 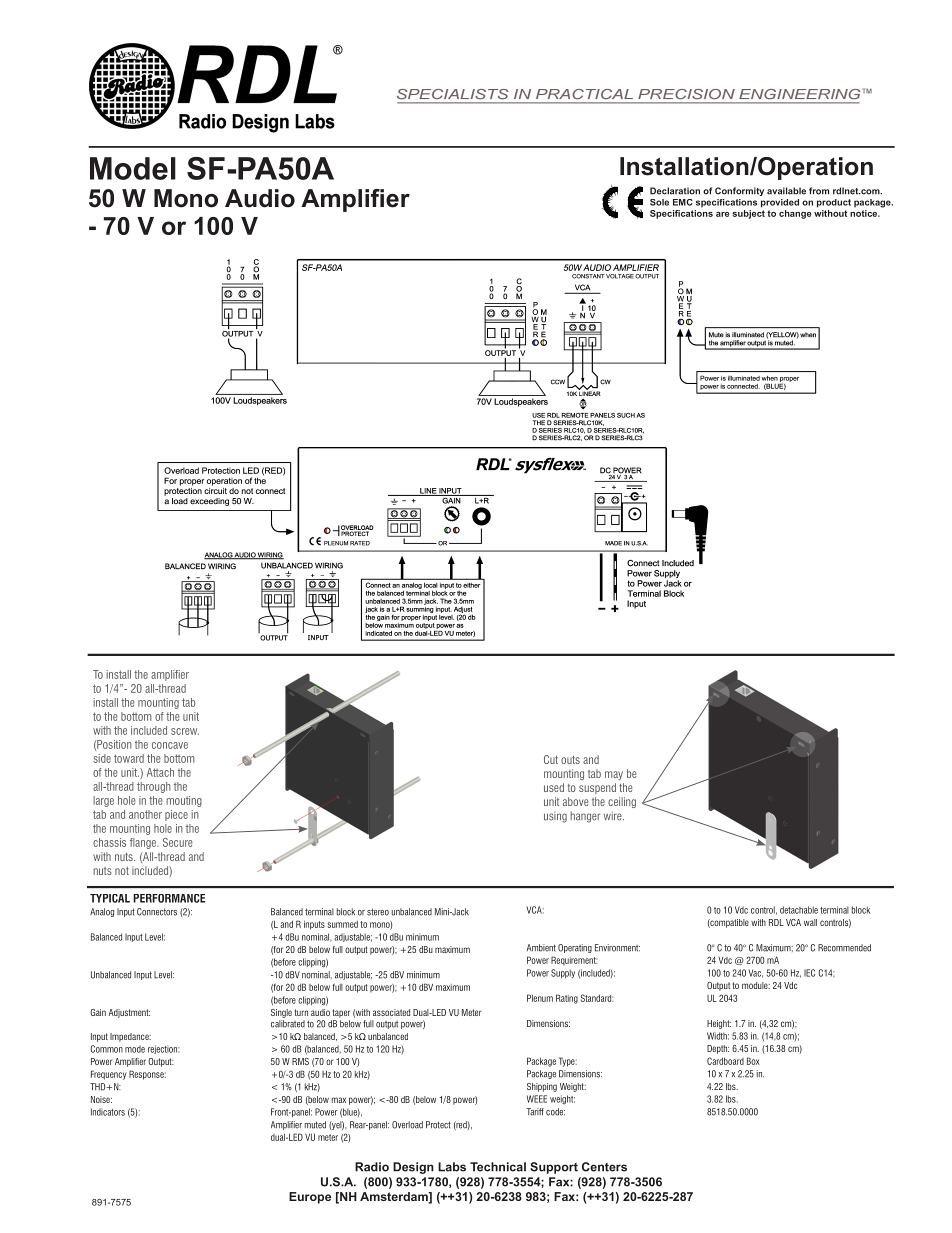 What do you see at coordinates (799, 910) in the screenshot?
I see `detachable` at bounding box center [799, 910].
